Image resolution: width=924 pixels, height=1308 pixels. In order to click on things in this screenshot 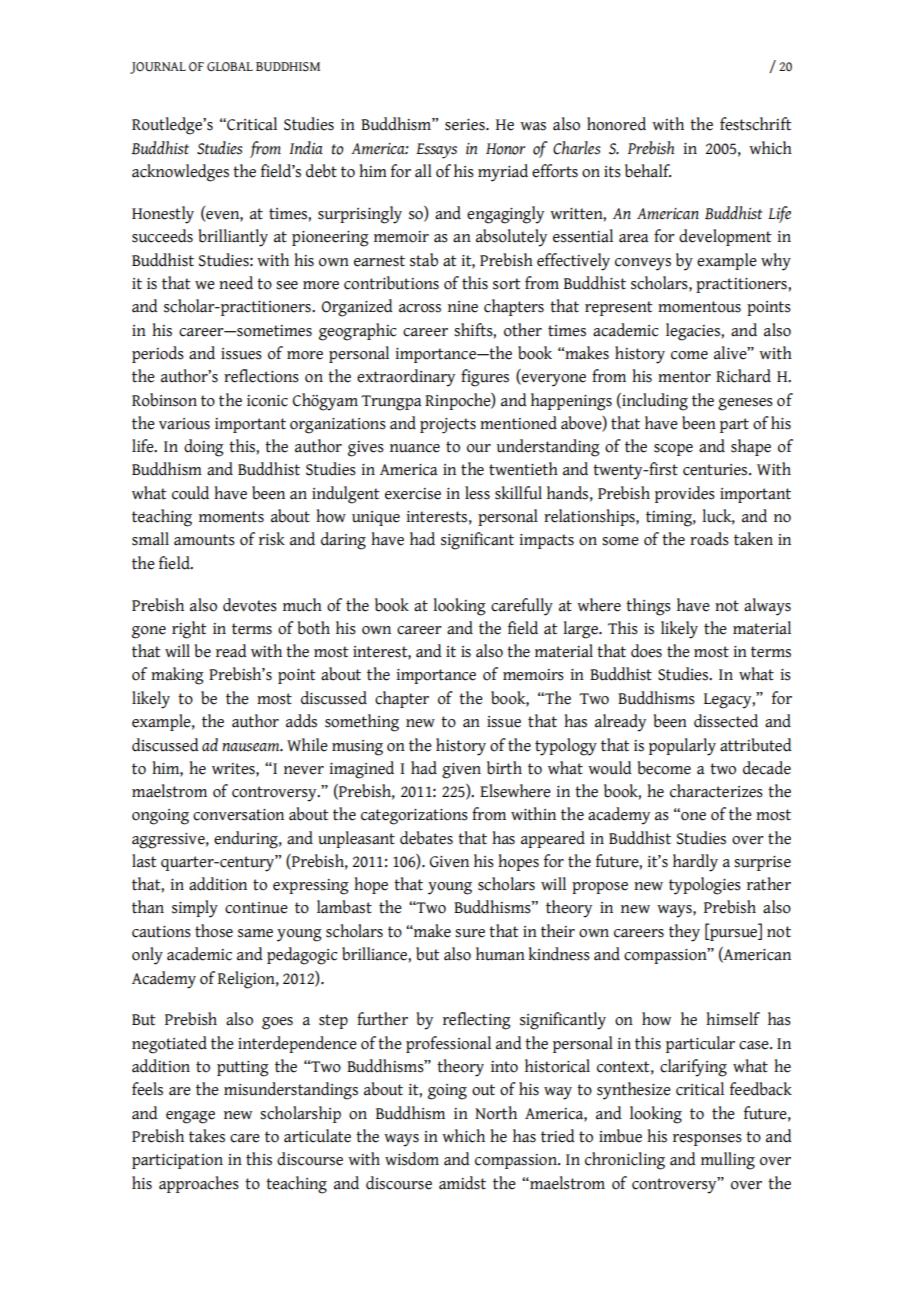, I will do `click(648, 607)`.
